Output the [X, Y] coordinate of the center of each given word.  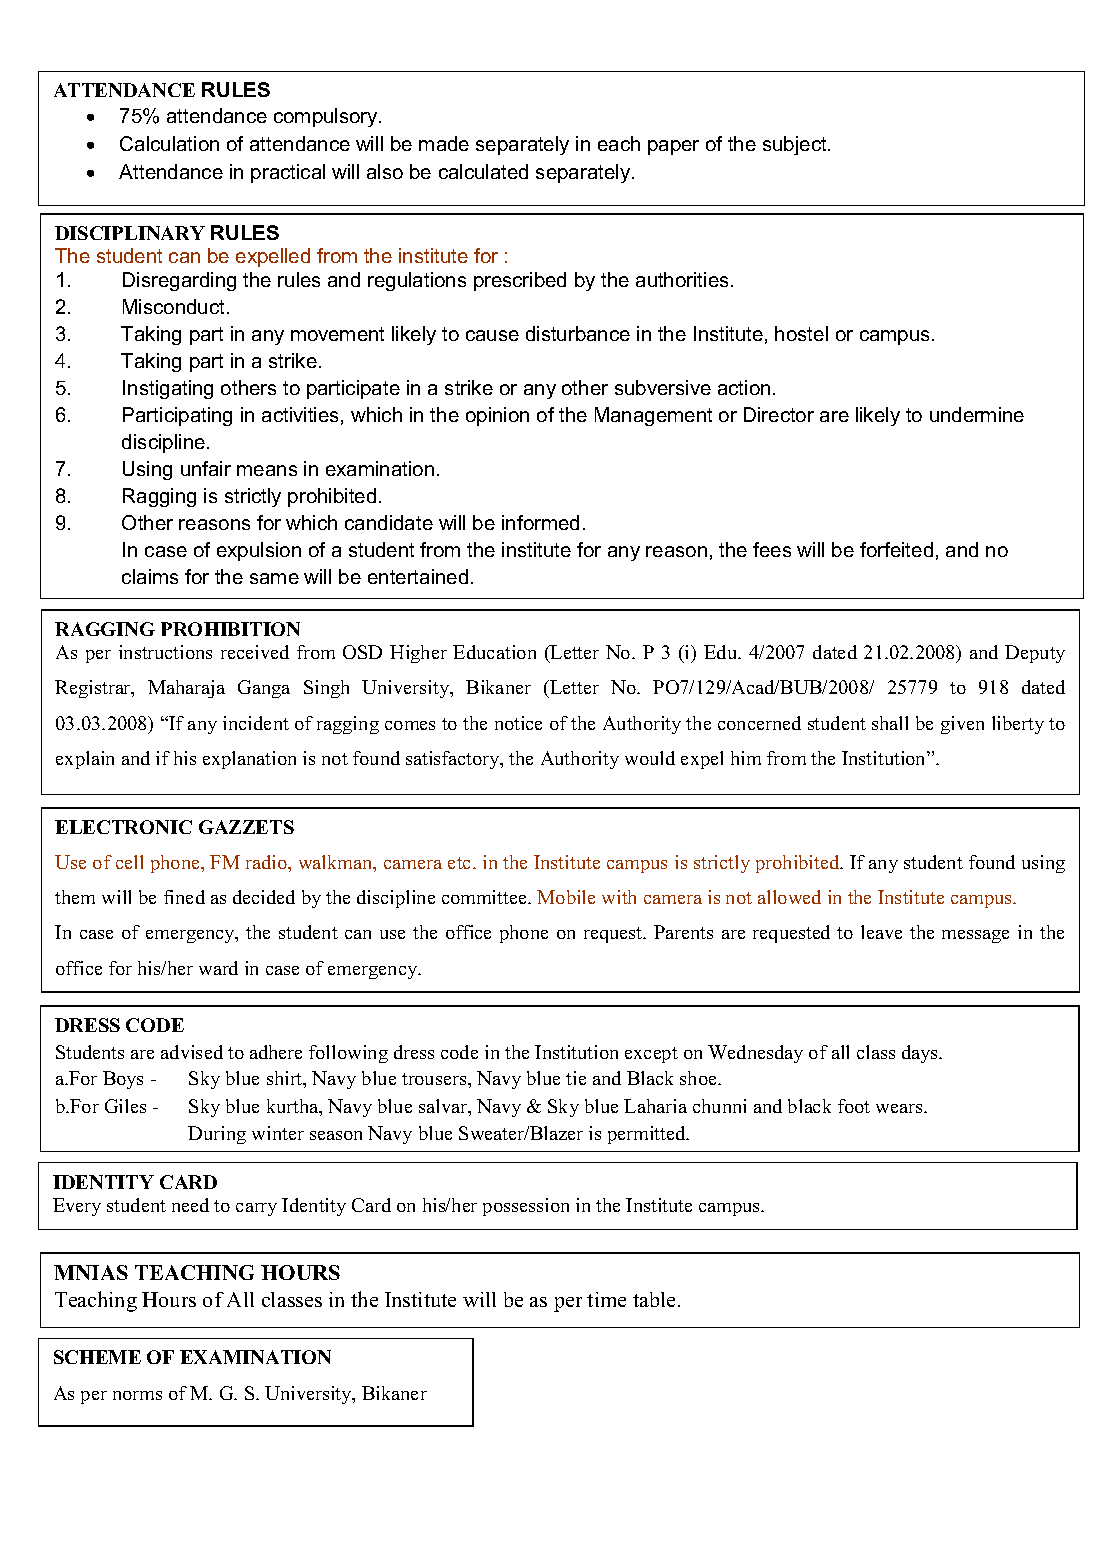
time [606, 1299]
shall [890, 723]
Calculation [169, 143]
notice [518, 723]
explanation [249, 760]
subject [796, 145]
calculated [483, 171]
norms [137, 1395]
